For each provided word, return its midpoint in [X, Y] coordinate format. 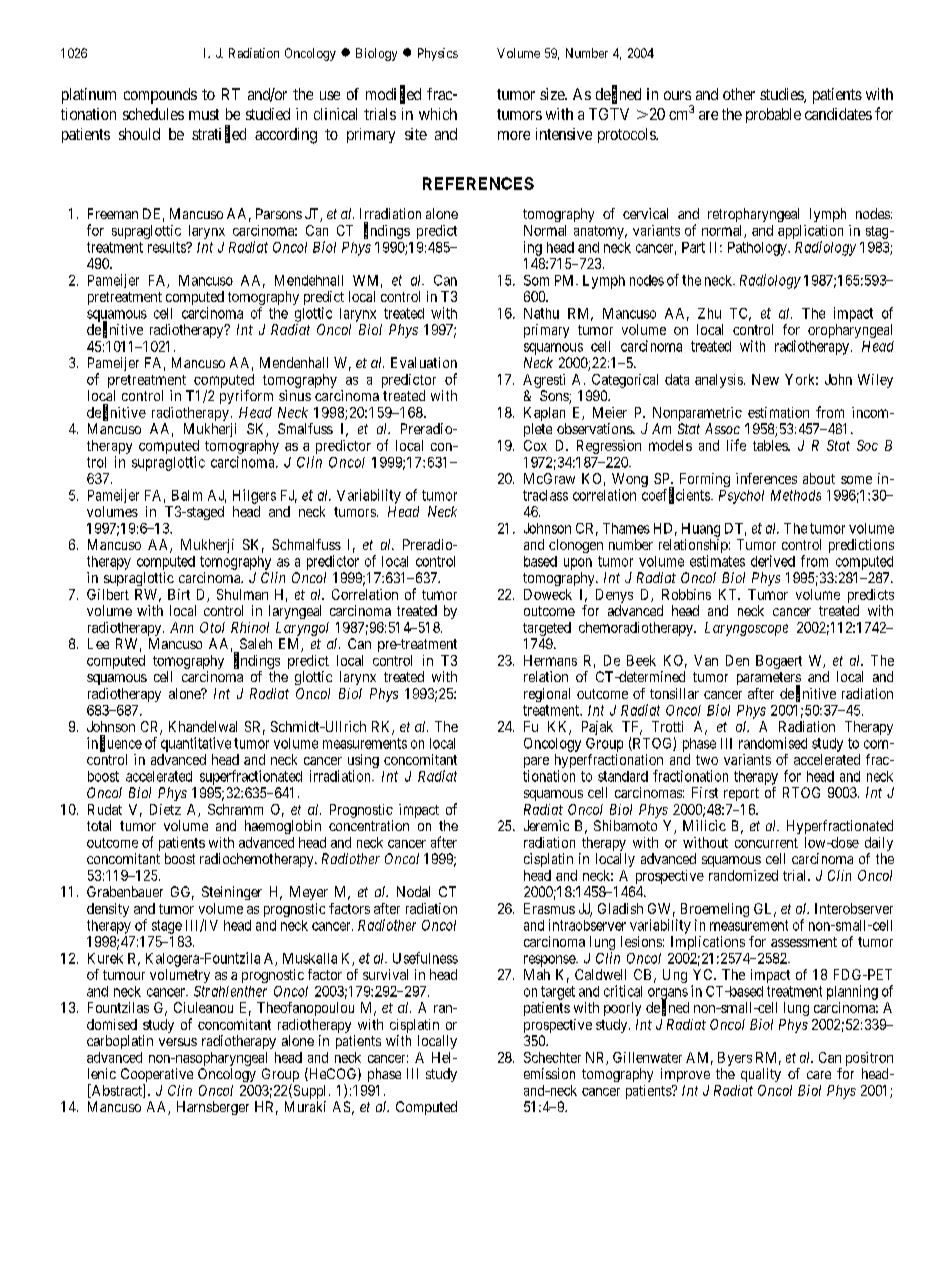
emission [549, 1073]
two [707, 760]
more [514, 135]
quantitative [196, 744]
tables [771, 445]
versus [178, 1042]
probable [773, 115]
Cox [535, 445]
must [204, 114]
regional [547, 695]
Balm [187, 495]
